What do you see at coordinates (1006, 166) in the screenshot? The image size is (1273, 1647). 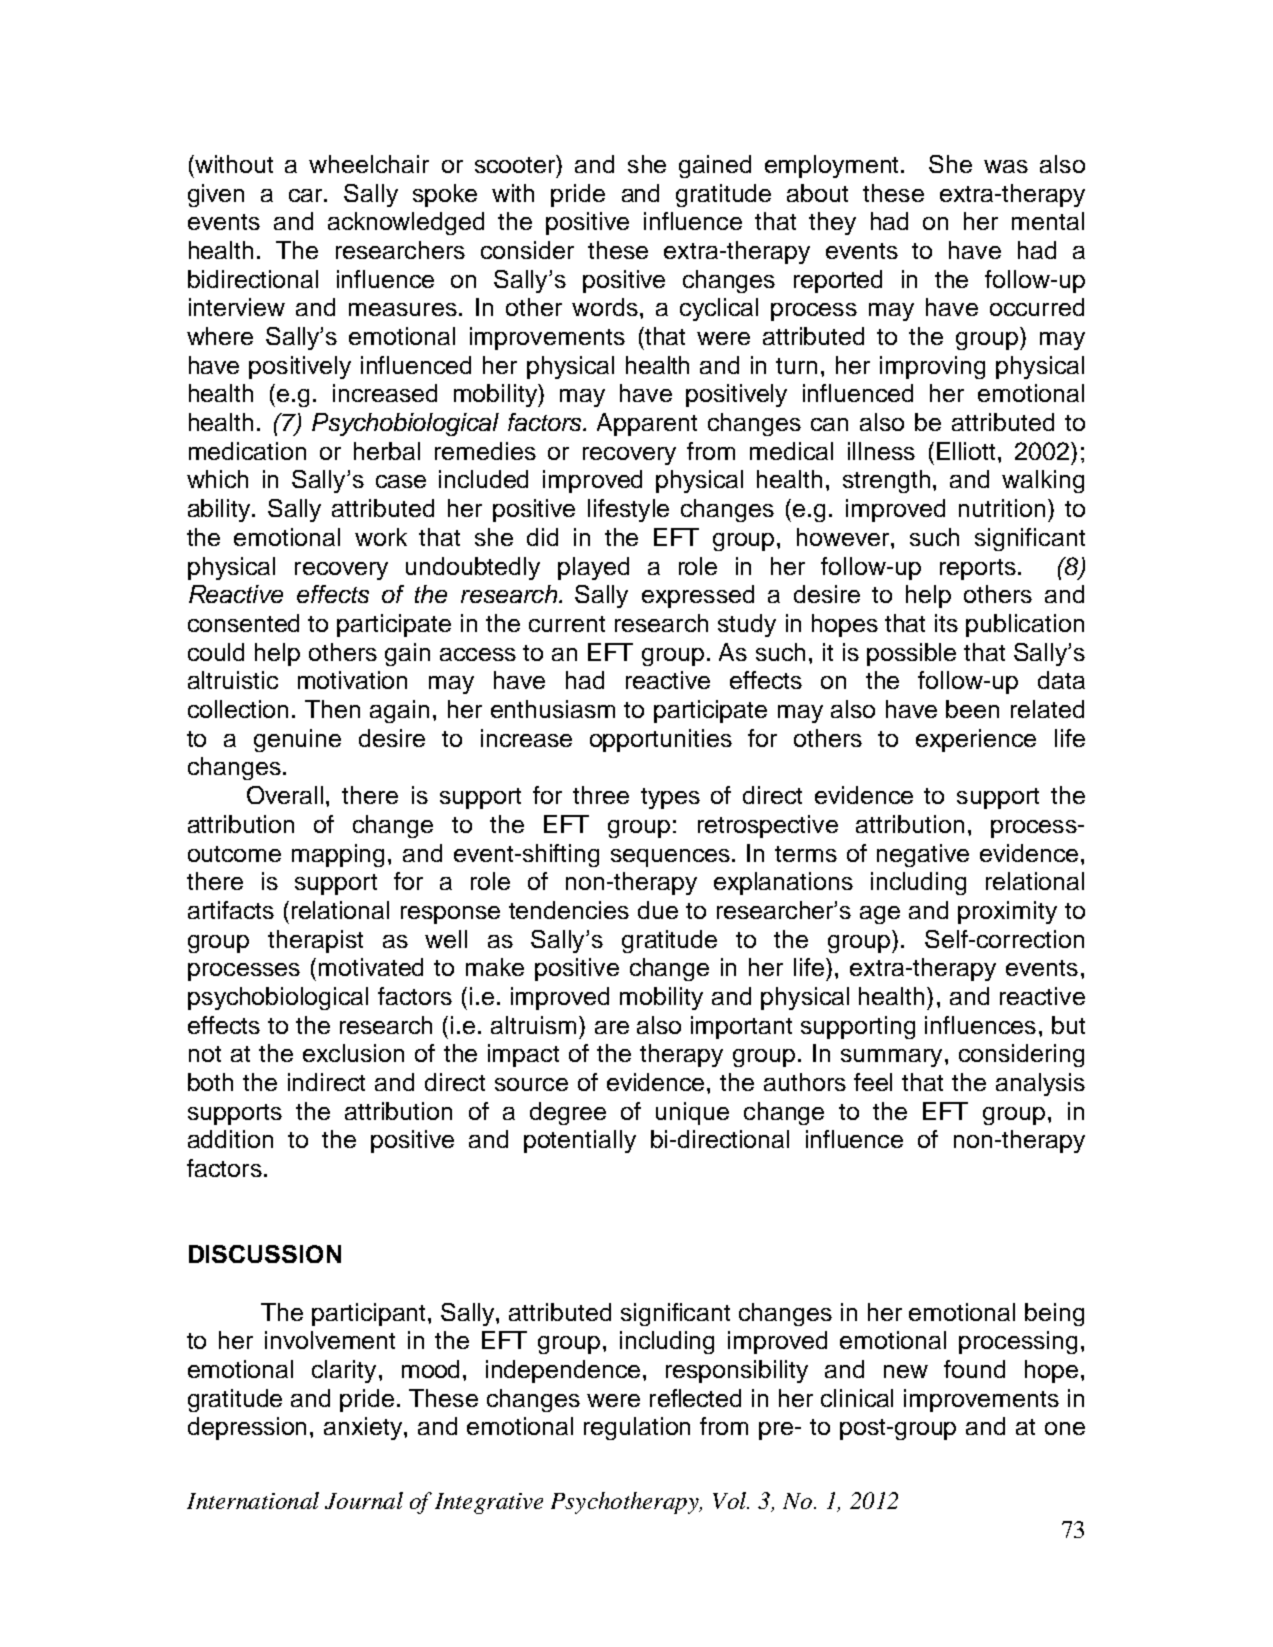 I see `was` at bounding box center [1006, 166].
